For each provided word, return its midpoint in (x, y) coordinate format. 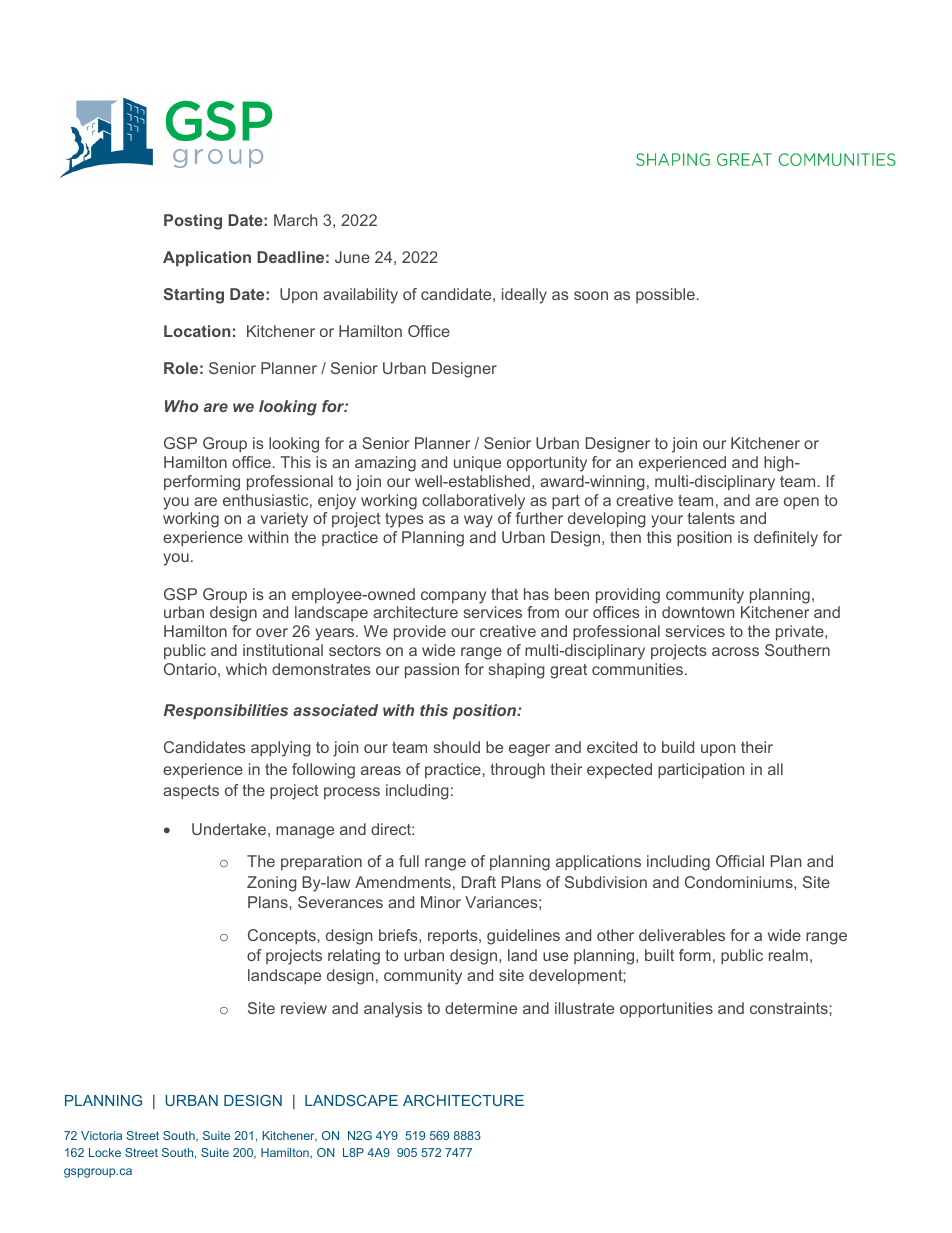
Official (740, 861)
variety (284, 520)
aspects (191, 792)
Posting (193, 222)
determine (481, 1008)
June (352, 257)
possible (666, 295)
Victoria (101, 1135)
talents (711, 518)
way (478, 521)
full (409, 861)
